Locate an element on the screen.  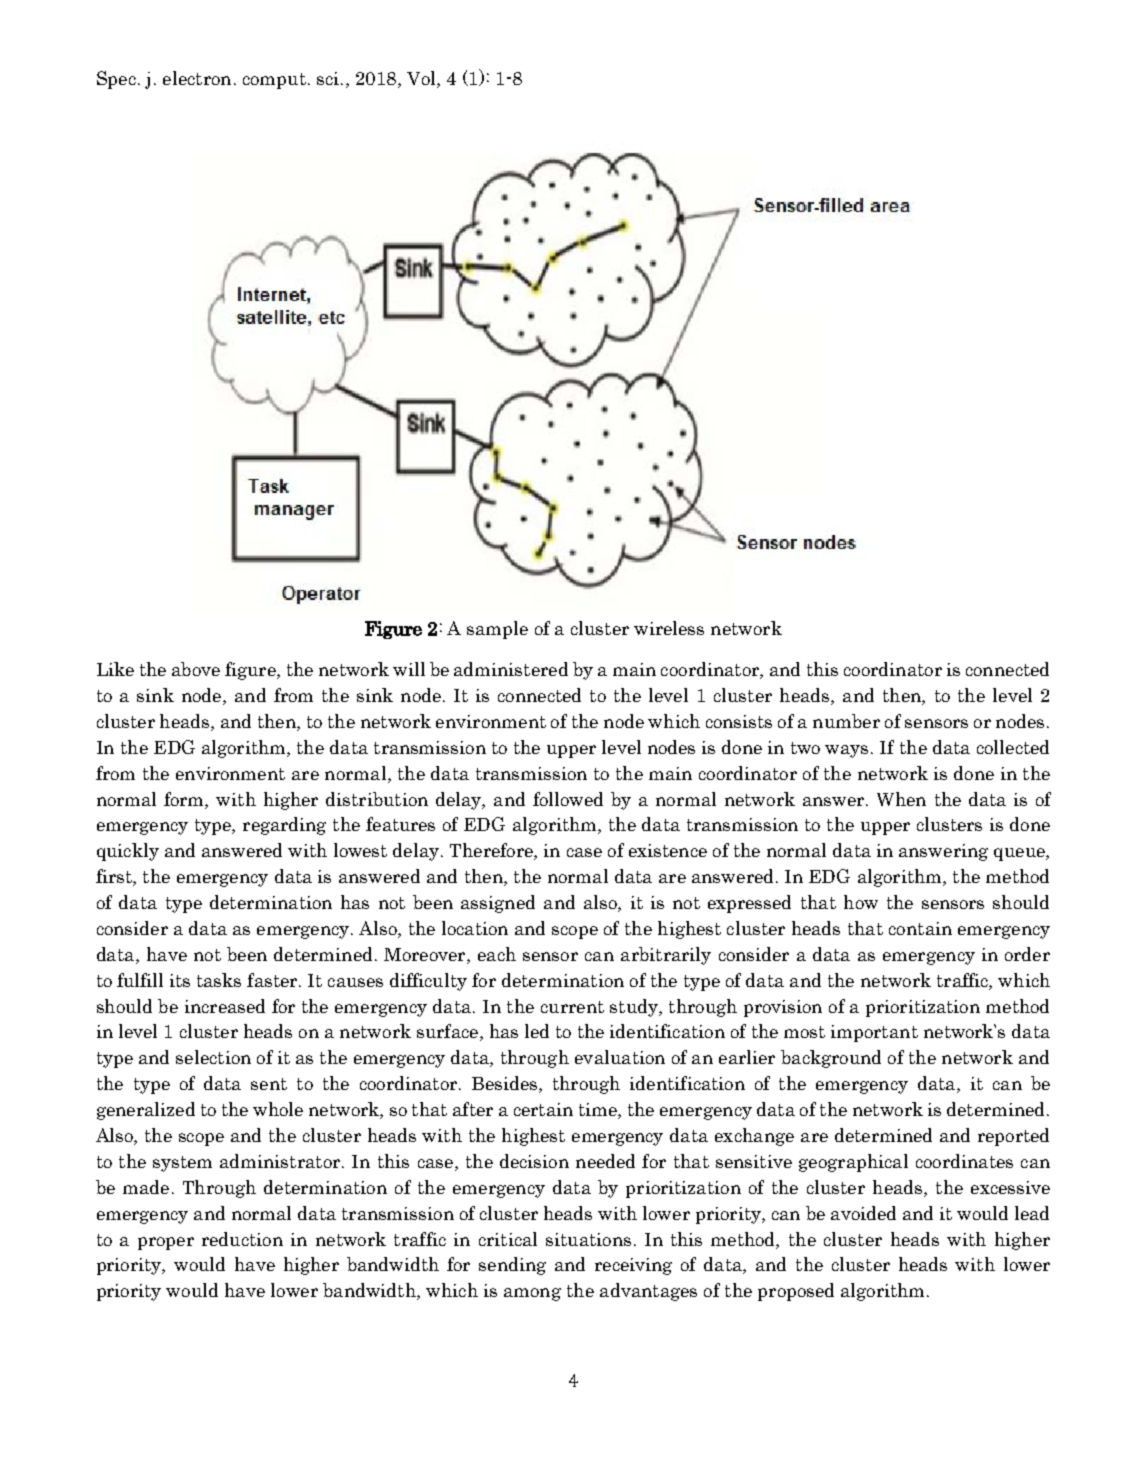
sci is located at coordinates (328, 78).
